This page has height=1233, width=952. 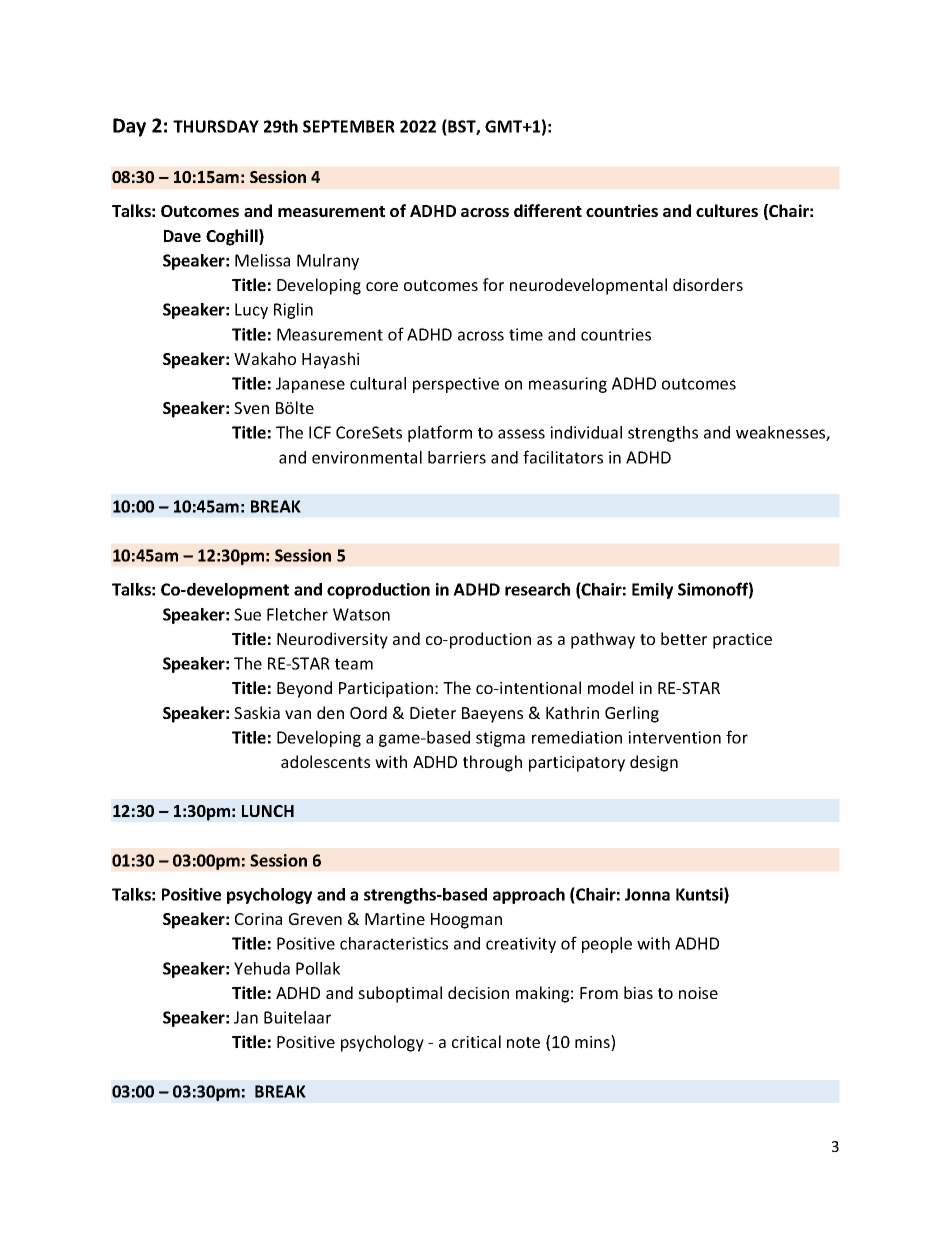 What do you see at coordinates (727, 210) in the page?
I see `cultures` at bounding box center [727, 210].
